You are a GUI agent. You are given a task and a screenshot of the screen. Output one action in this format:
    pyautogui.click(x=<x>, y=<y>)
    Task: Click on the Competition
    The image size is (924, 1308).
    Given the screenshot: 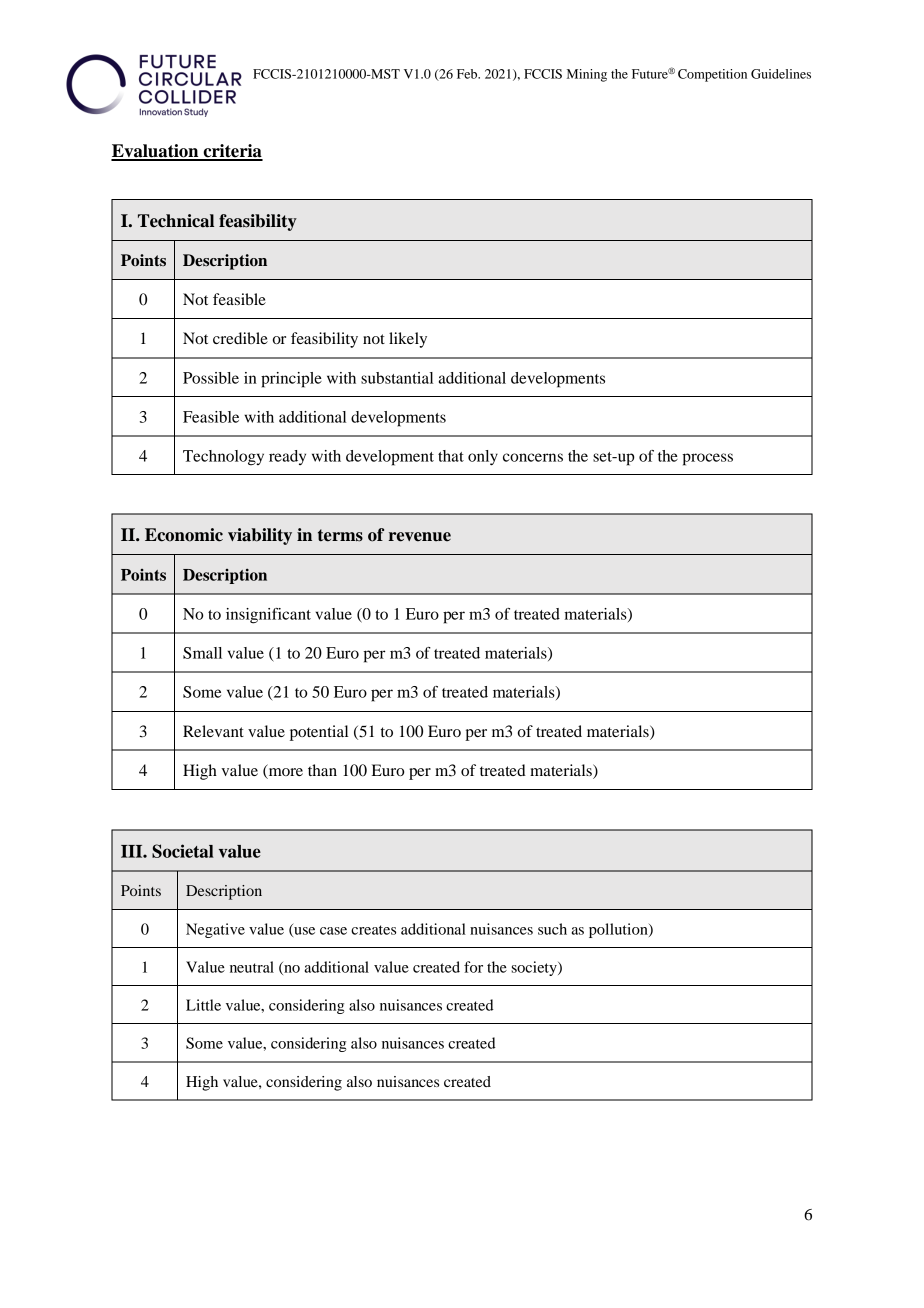 What is the action you would take?
    pyautogui.click(x=712, y=75)
